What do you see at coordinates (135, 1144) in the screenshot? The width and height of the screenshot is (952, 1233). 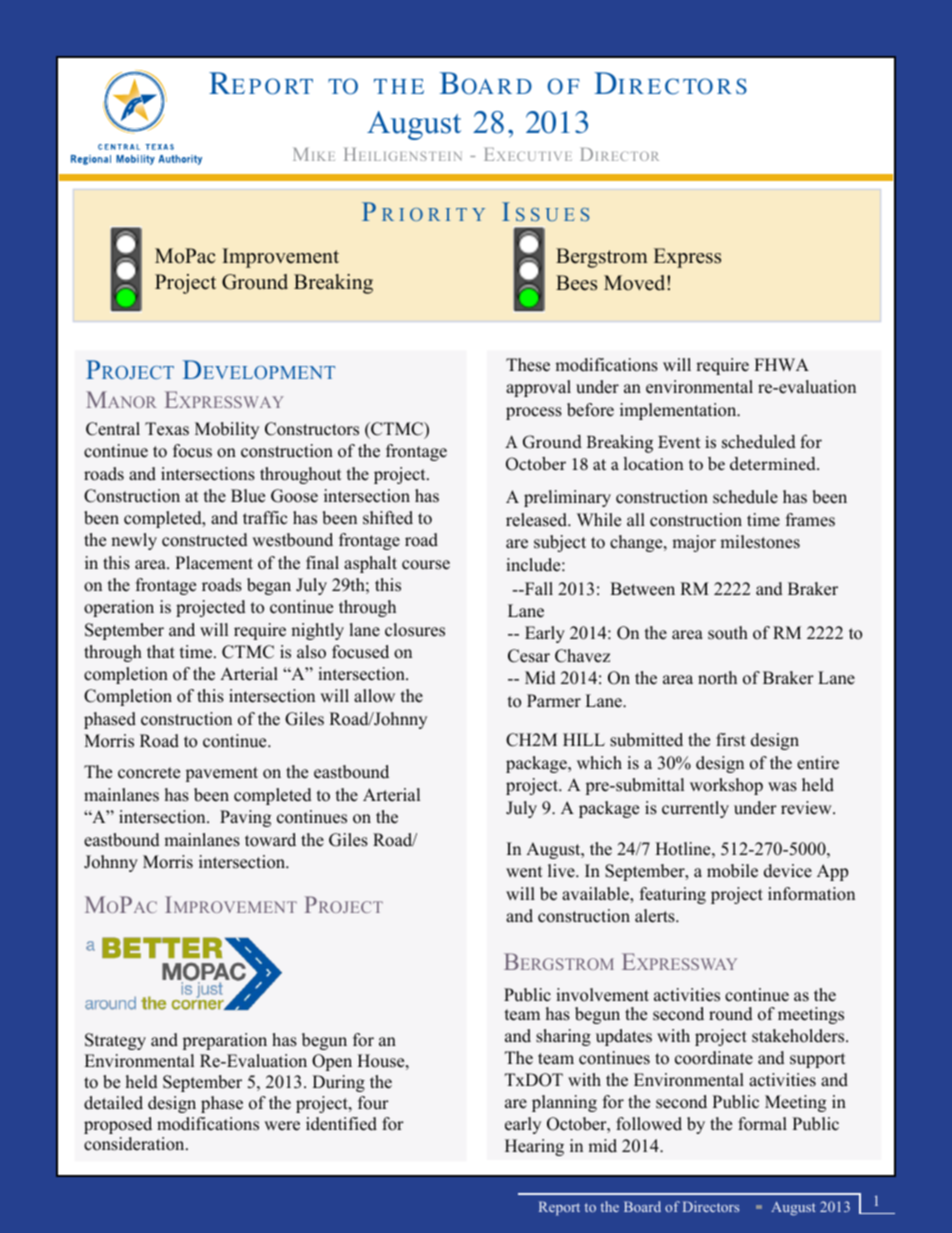 I see `consideration` at bounding box center [135, 1144].
